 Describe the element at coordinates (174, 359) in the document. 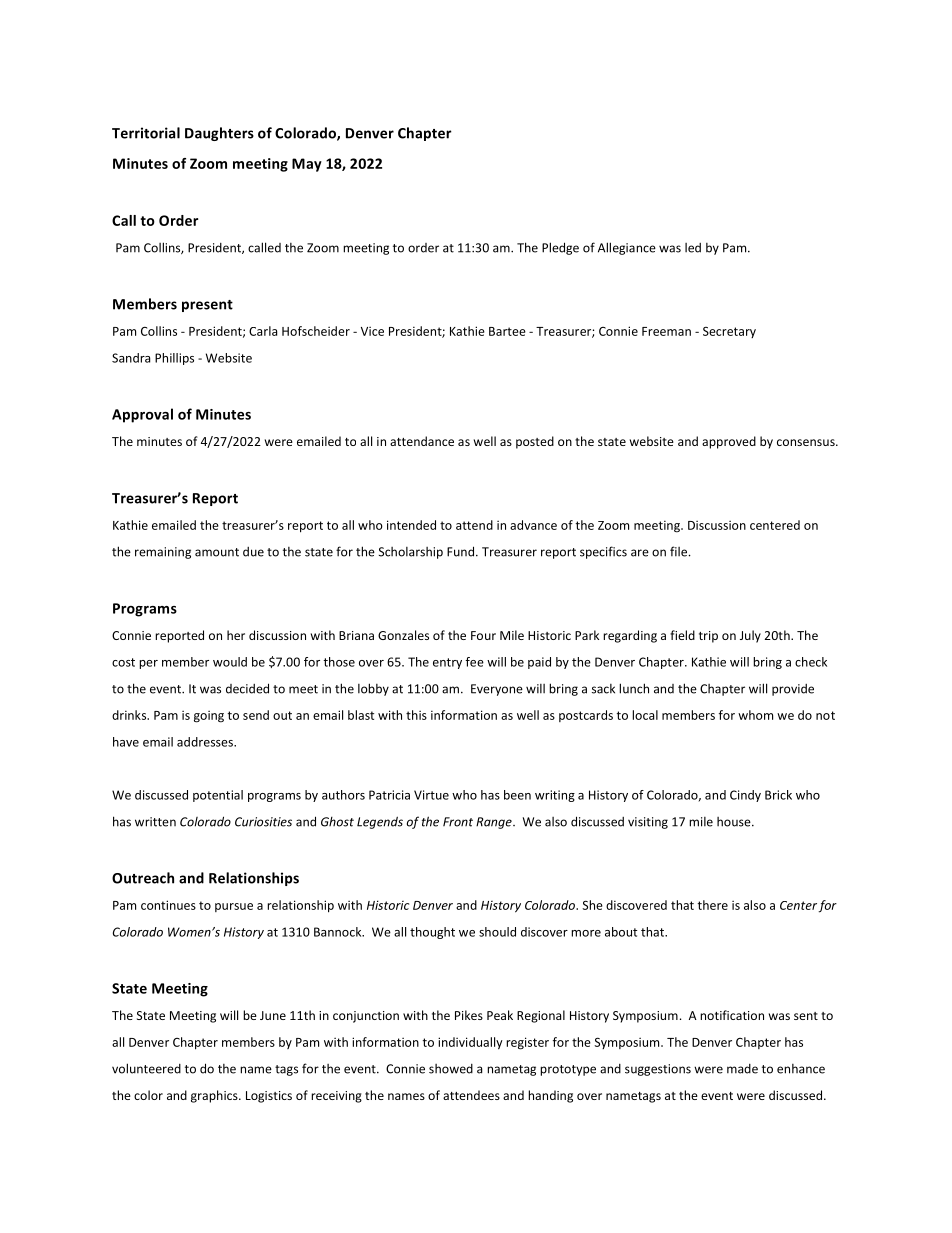

I see `Phillips` at that location.
